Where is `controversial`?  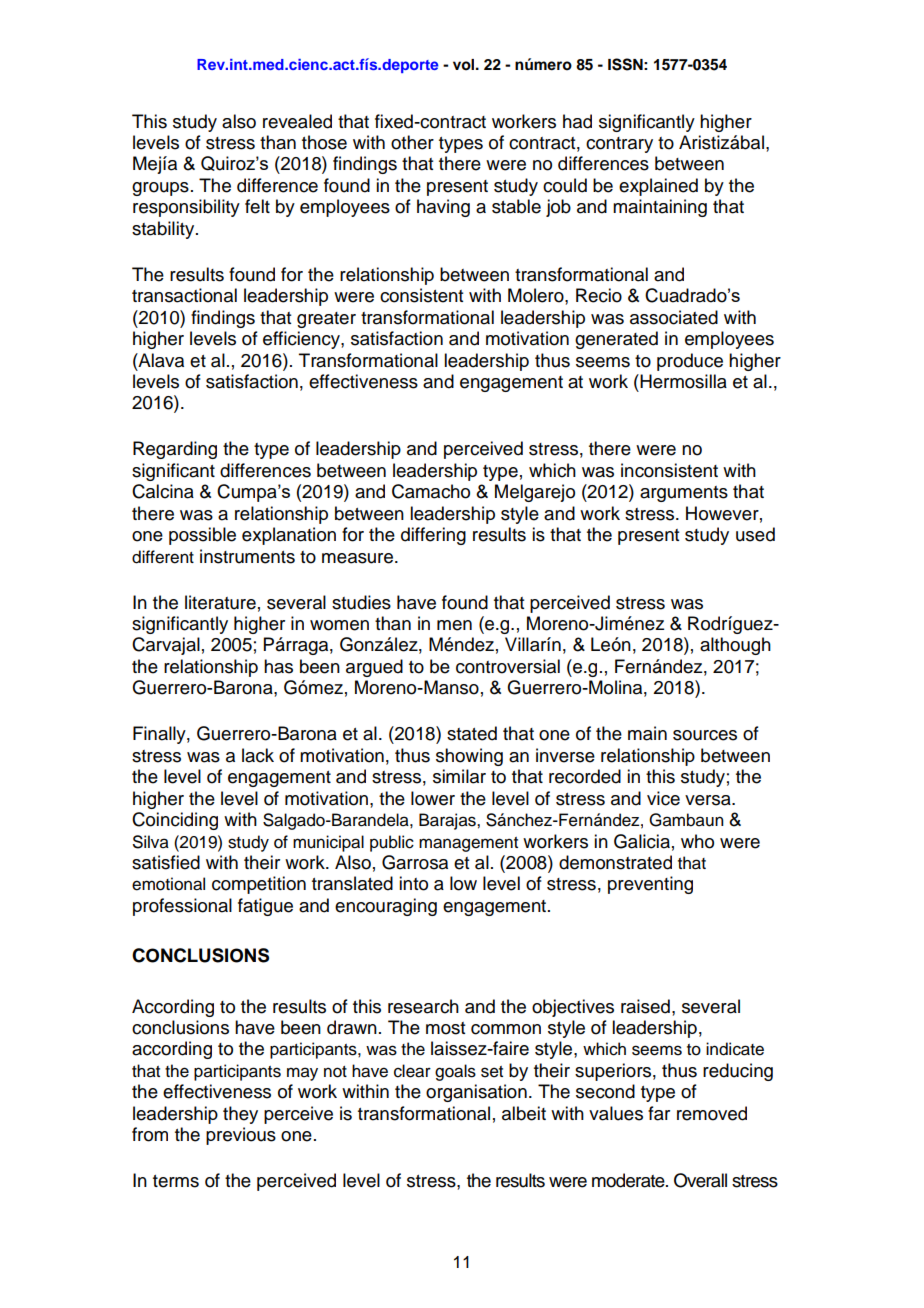
controversial is located at coordinates (508, 666).
